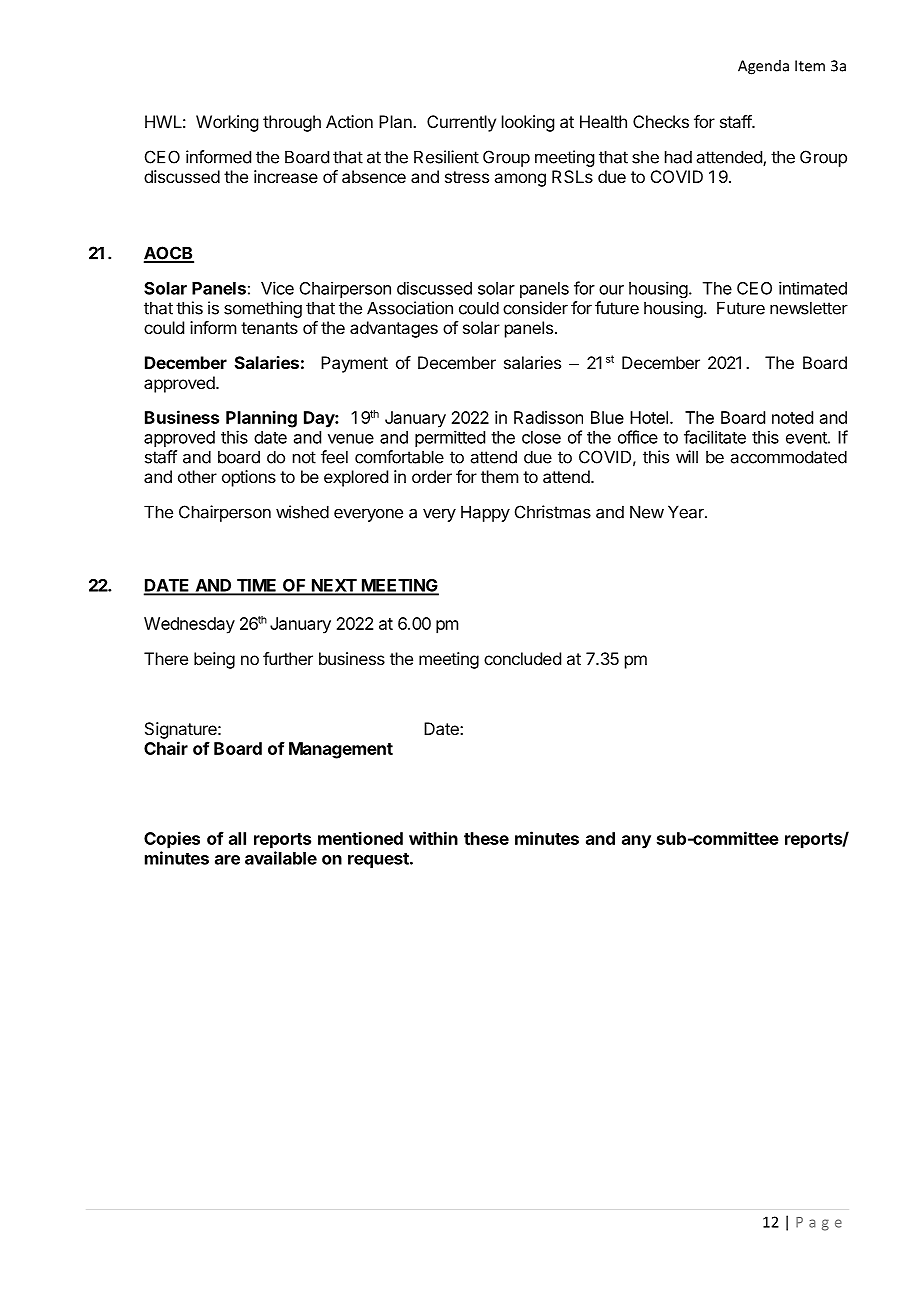 The width and height of the page is (924, 1308). Describe the element at coordinates (763, 67) in the page. I see `Agenda` at that location.
